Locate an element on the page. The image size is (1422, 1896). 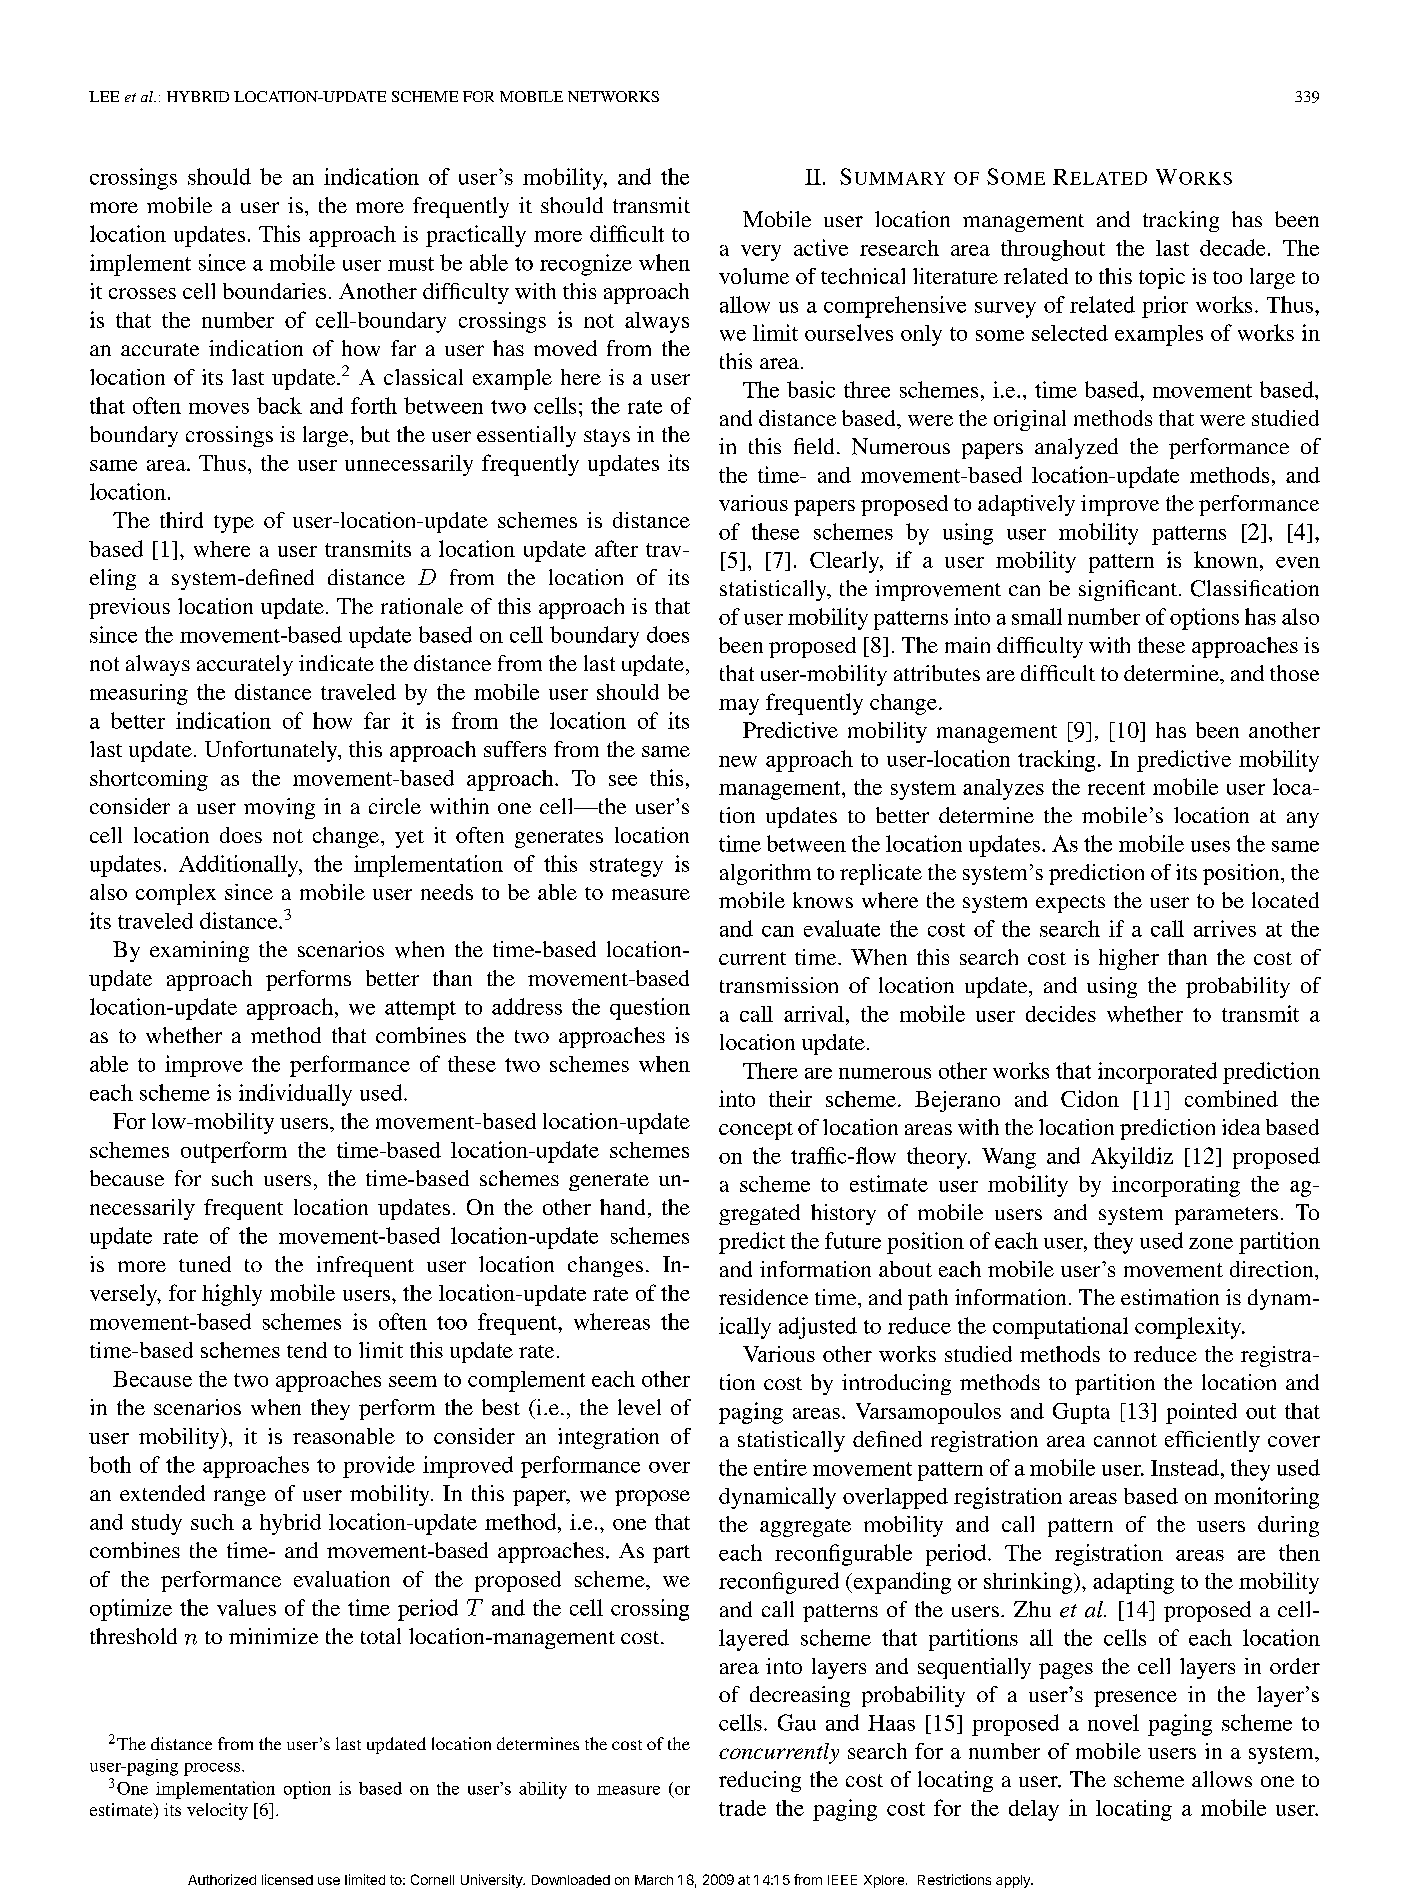
trade is located at coordinates (742, 1808).
